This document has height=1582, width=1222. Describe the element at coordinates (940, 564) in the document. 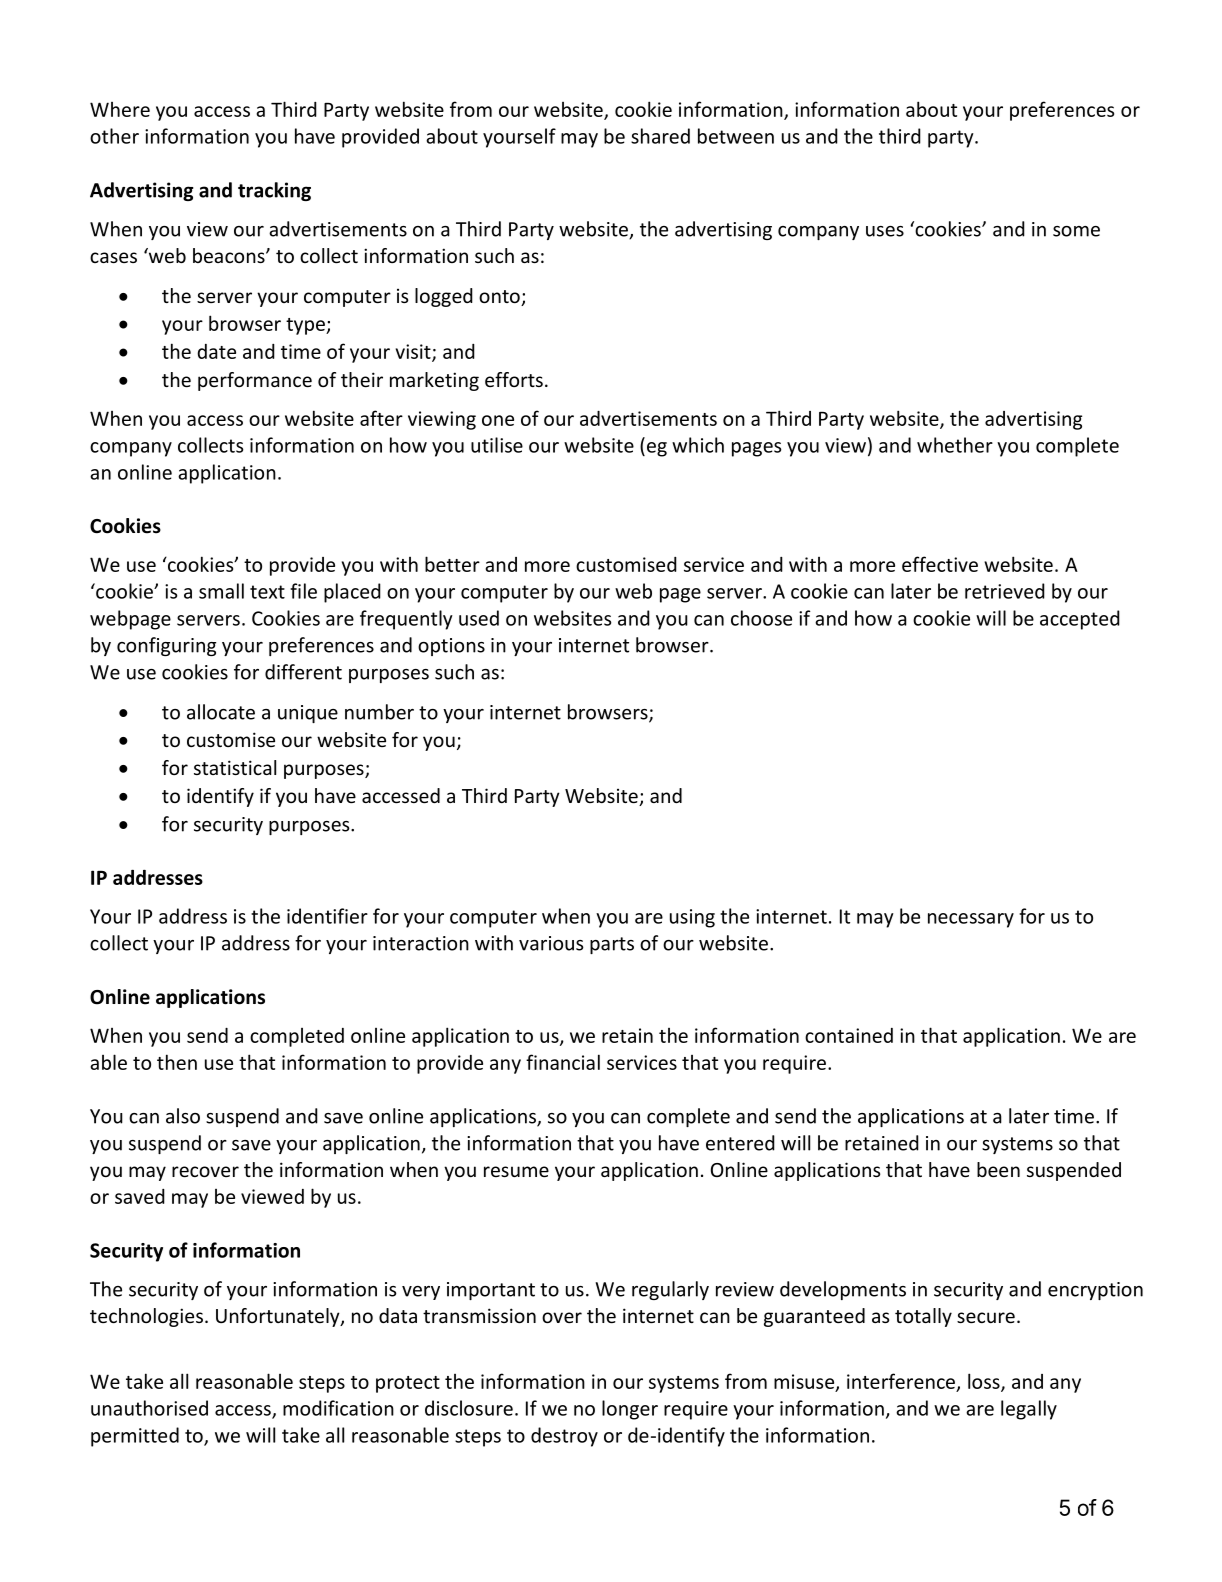

I see `effective` at that location.
